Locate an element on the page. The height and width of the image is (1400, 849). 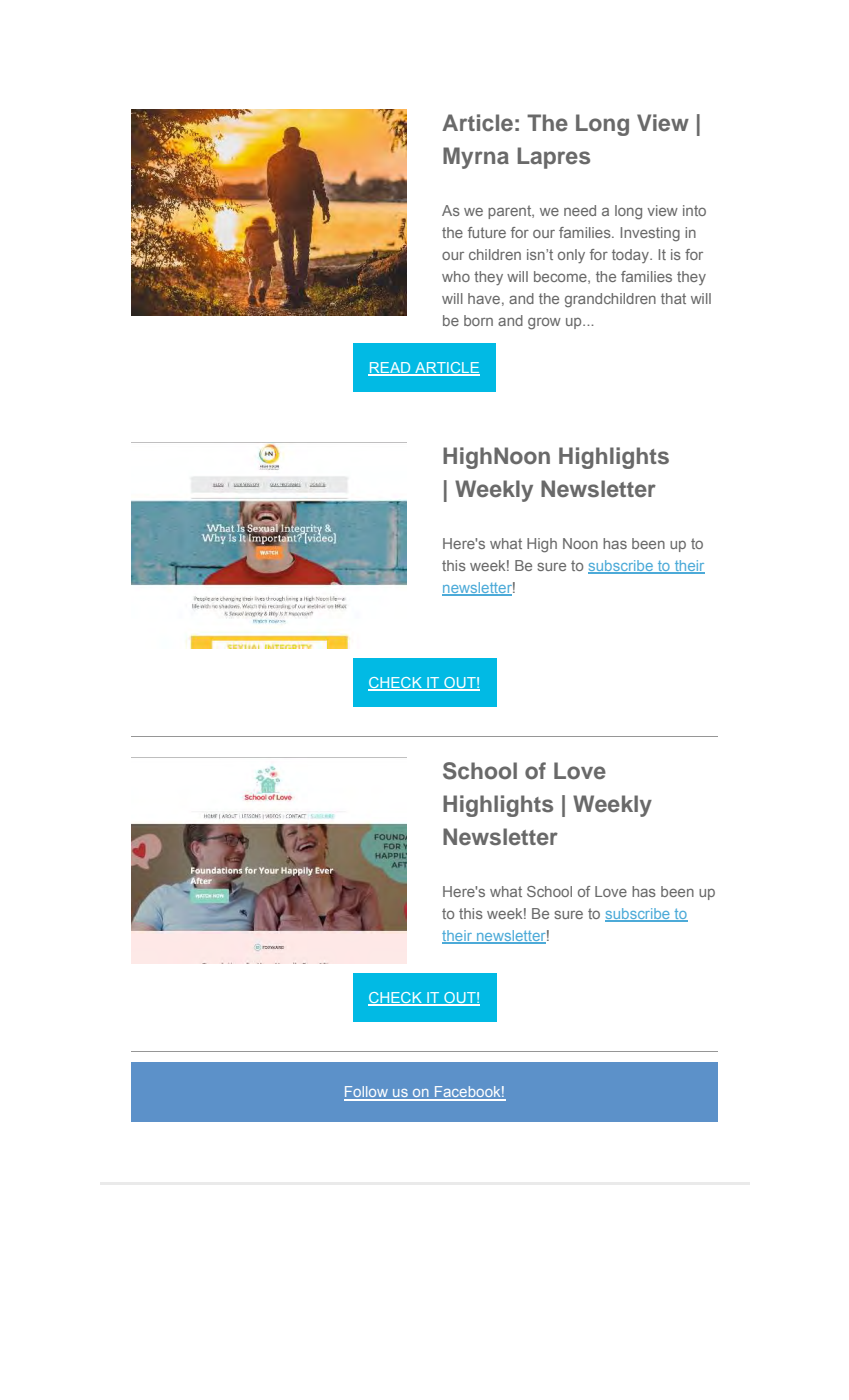
become is located at coordinates (561, 277).
